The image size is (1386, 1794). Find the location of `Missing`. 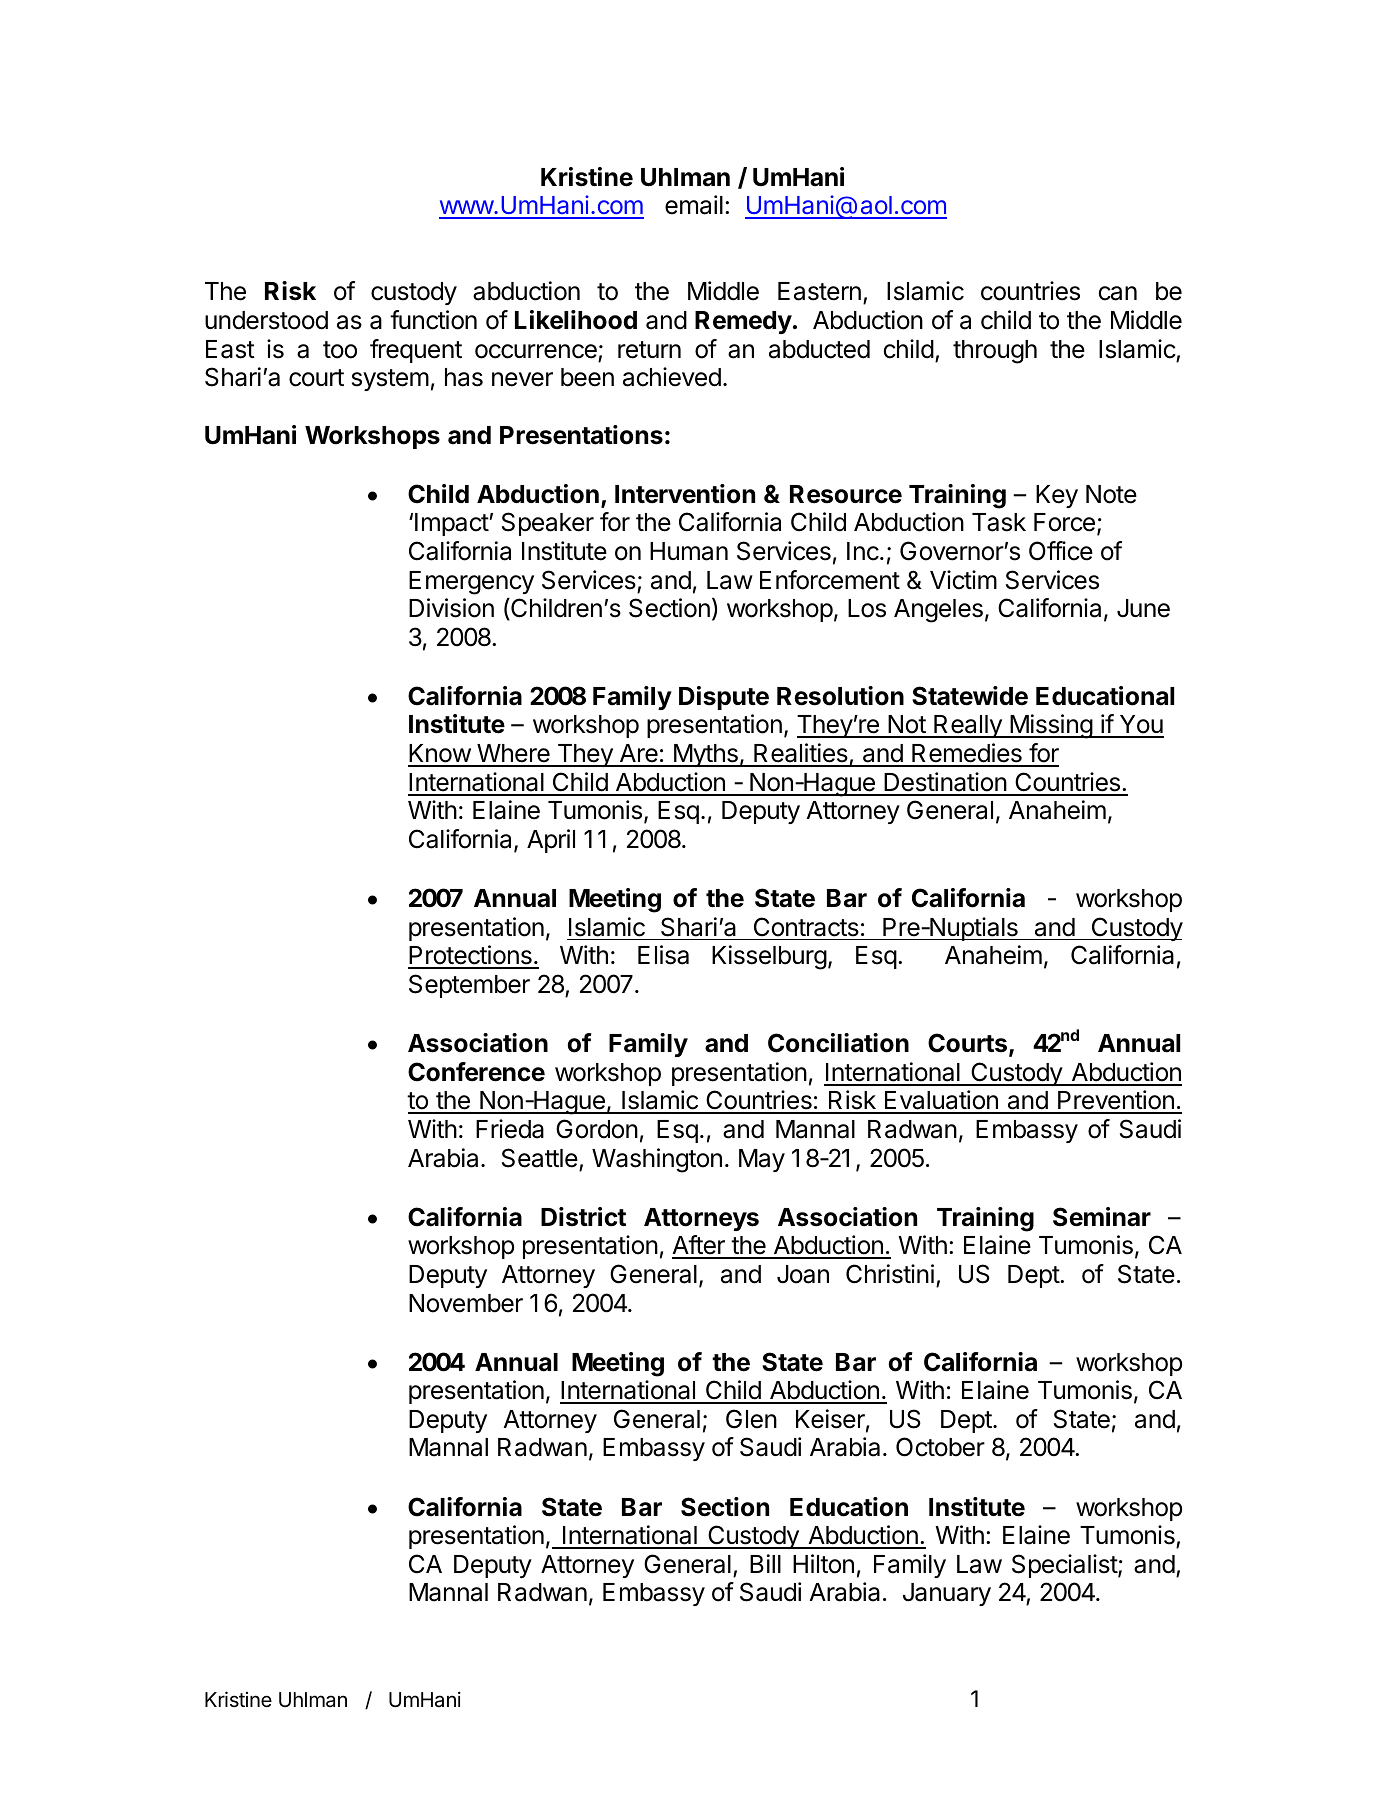

Missing is located at coordinates (1051, 726).
